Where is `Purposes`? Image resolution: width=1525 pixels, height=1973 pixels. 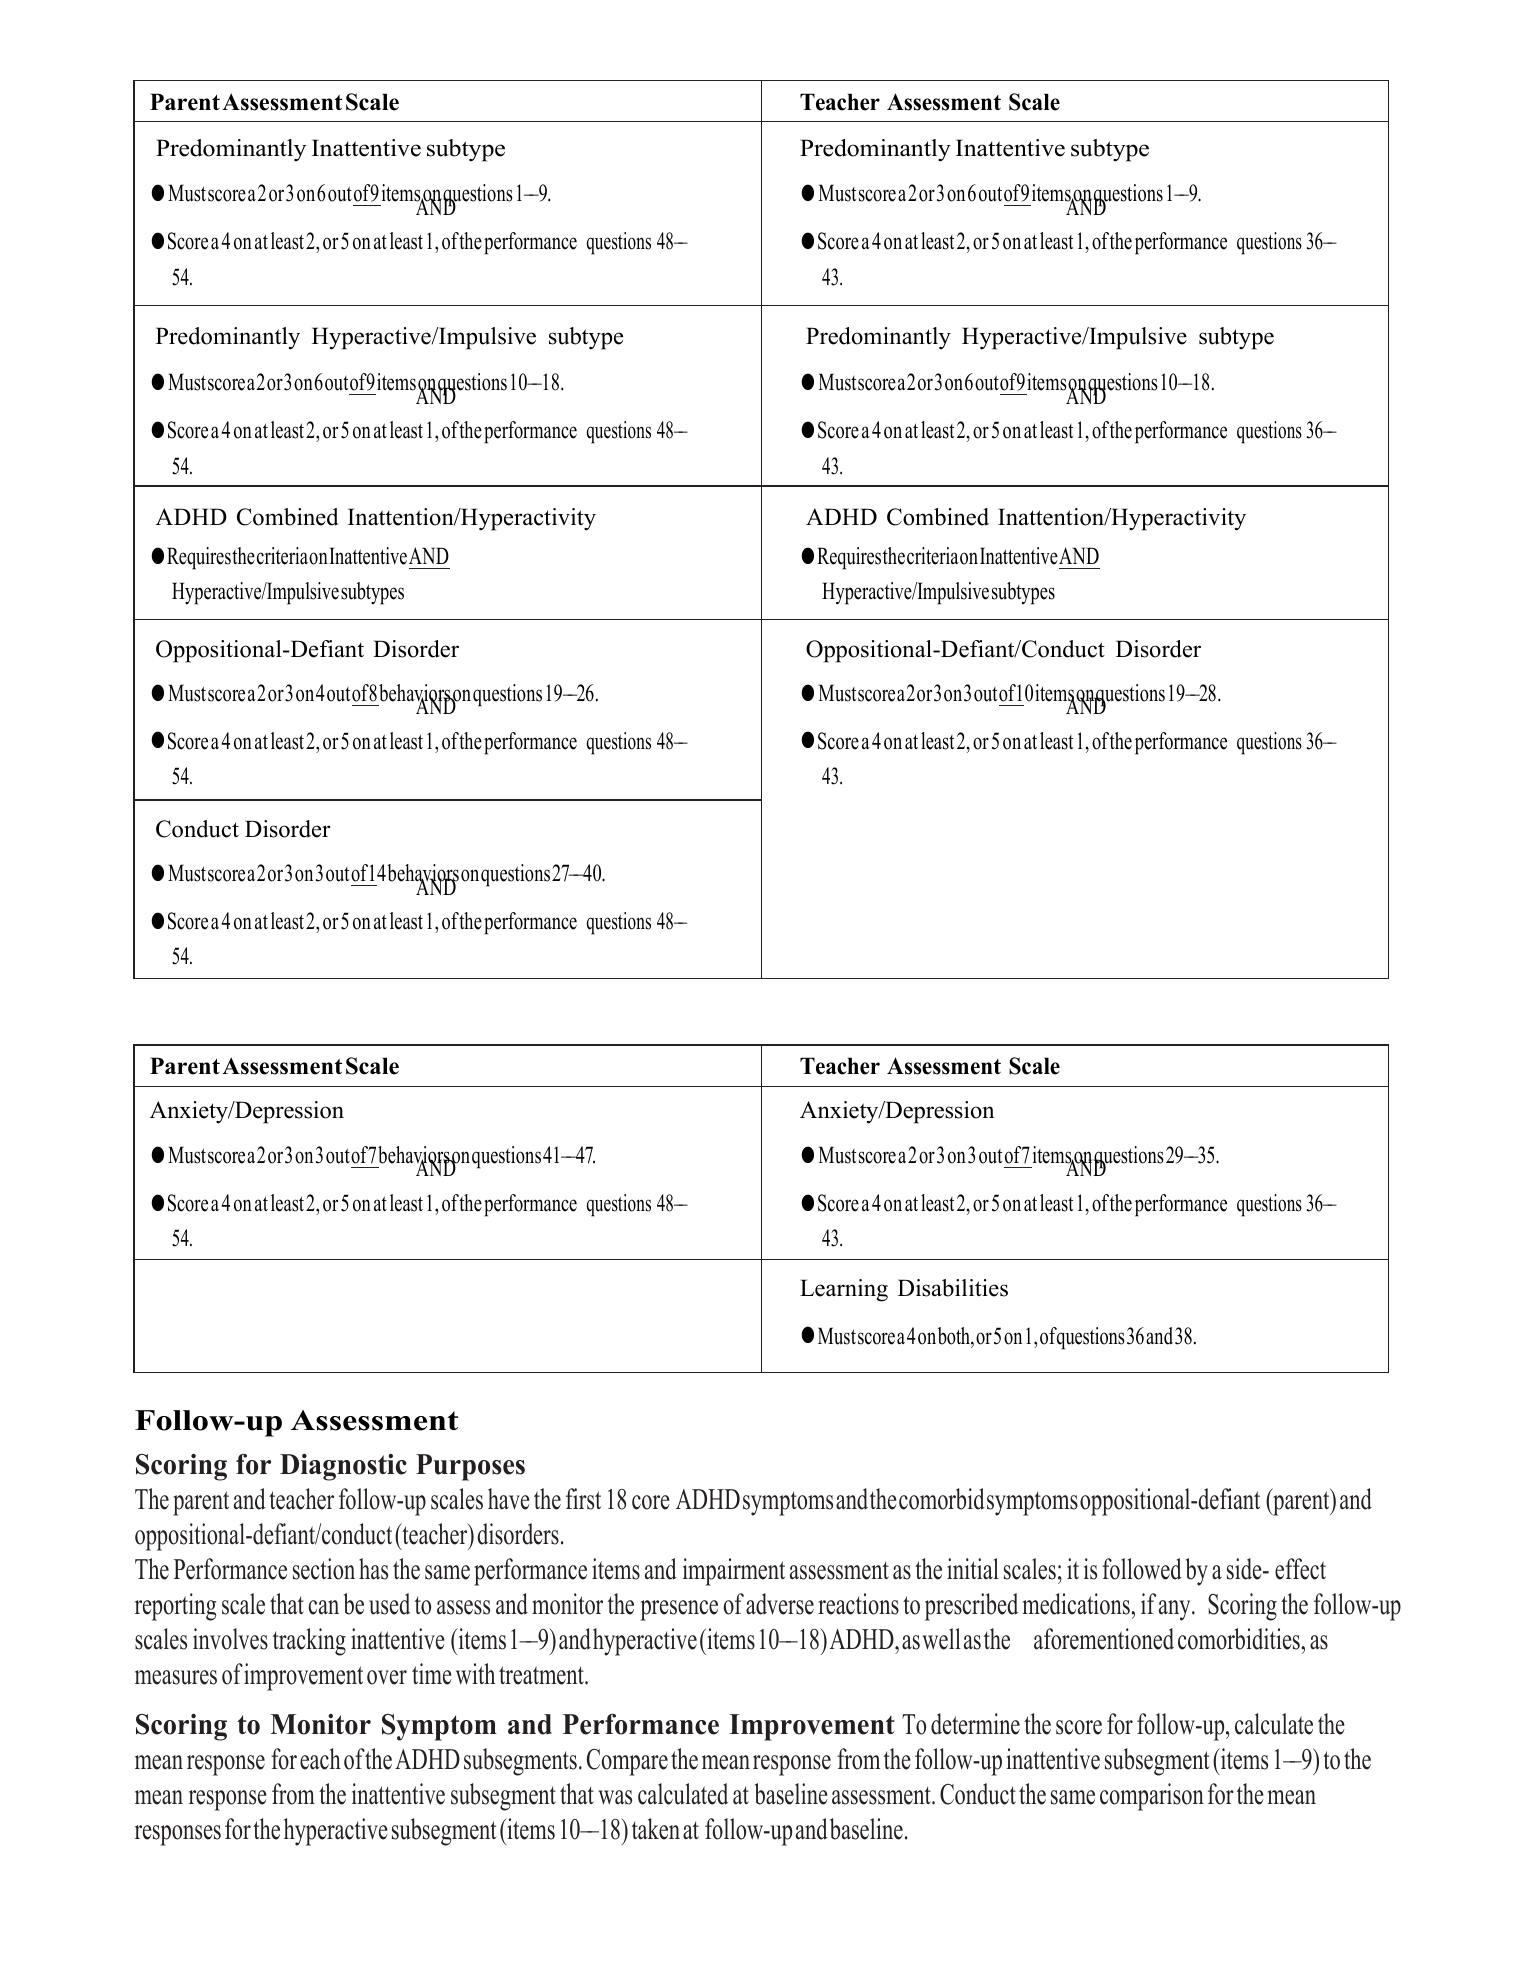
Purposes is located at coordinates (470, 1467).
